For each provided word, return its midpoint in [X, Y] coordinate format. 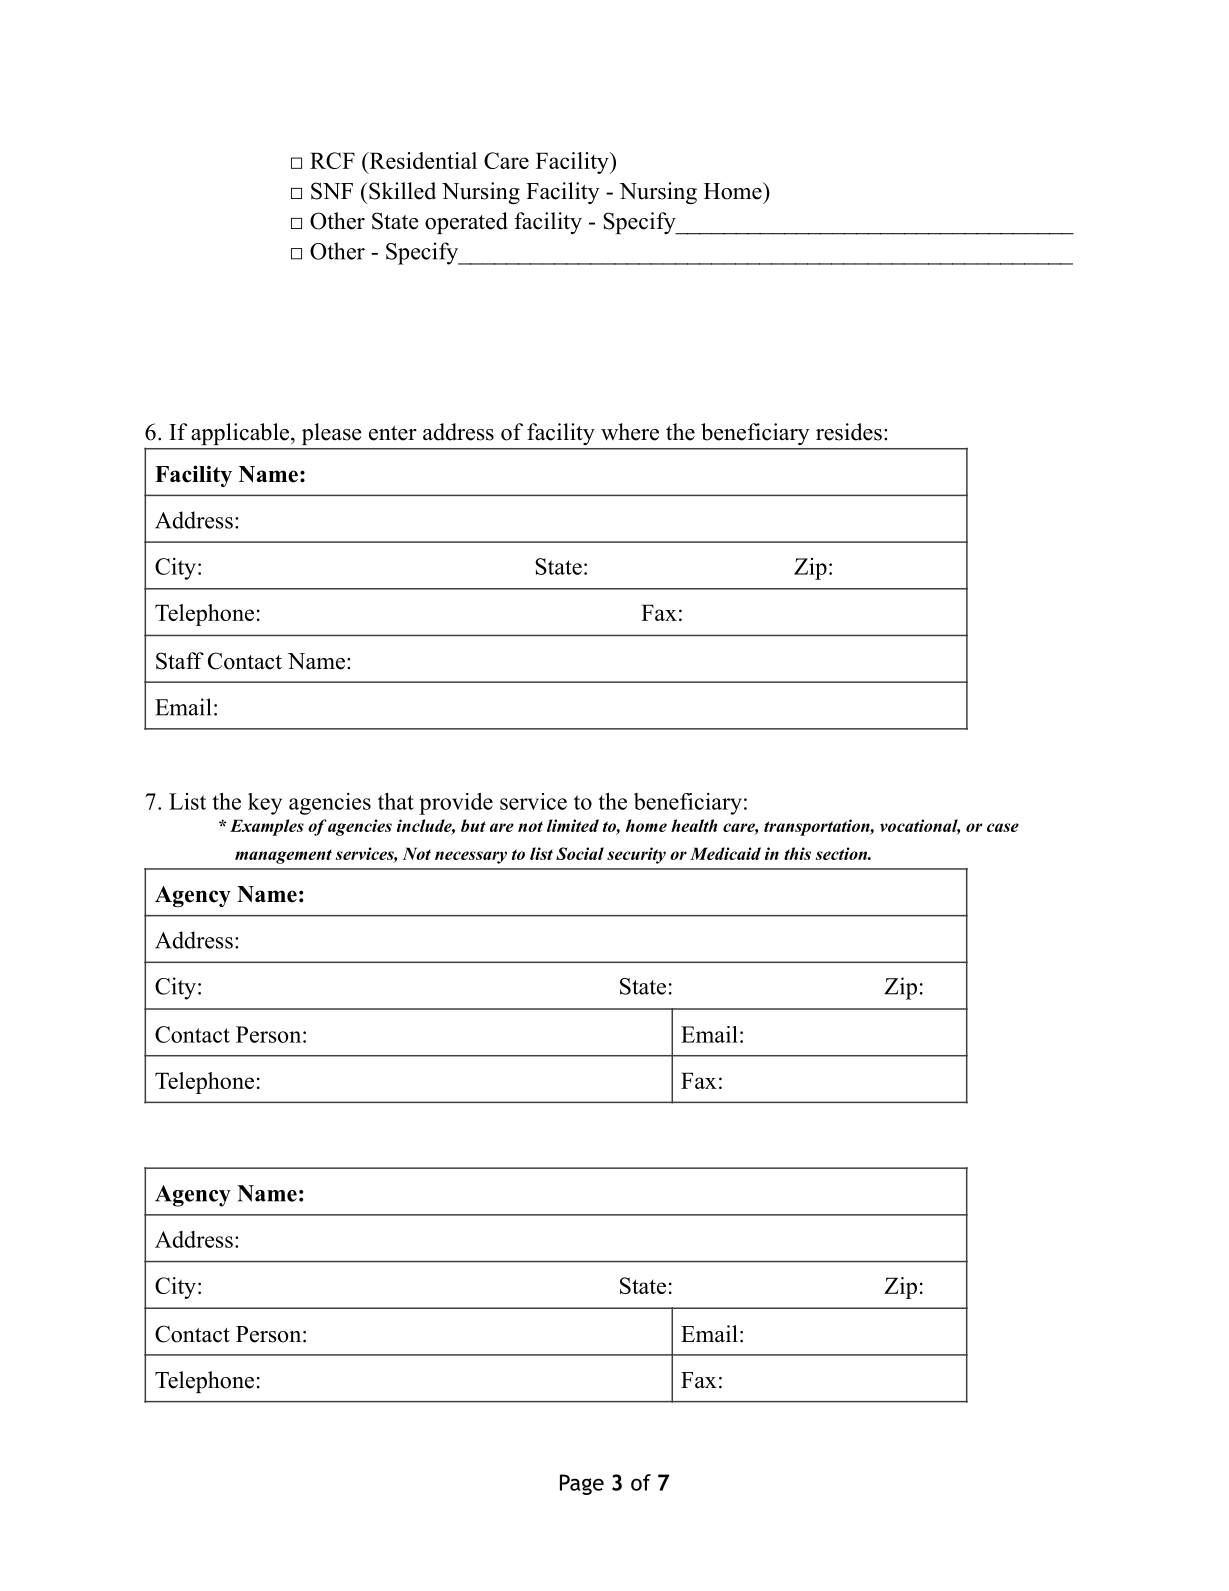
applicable [242, 434]
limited [573, 825]
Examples [267, 827]
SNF [332, 191]
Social [580, 853]
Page [582, 1484]
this [797, 853]
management [283, 856]
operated [466, 223]
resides [849, 432]
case [1003, 827]
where [630, 432]
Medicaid [725, 853]
